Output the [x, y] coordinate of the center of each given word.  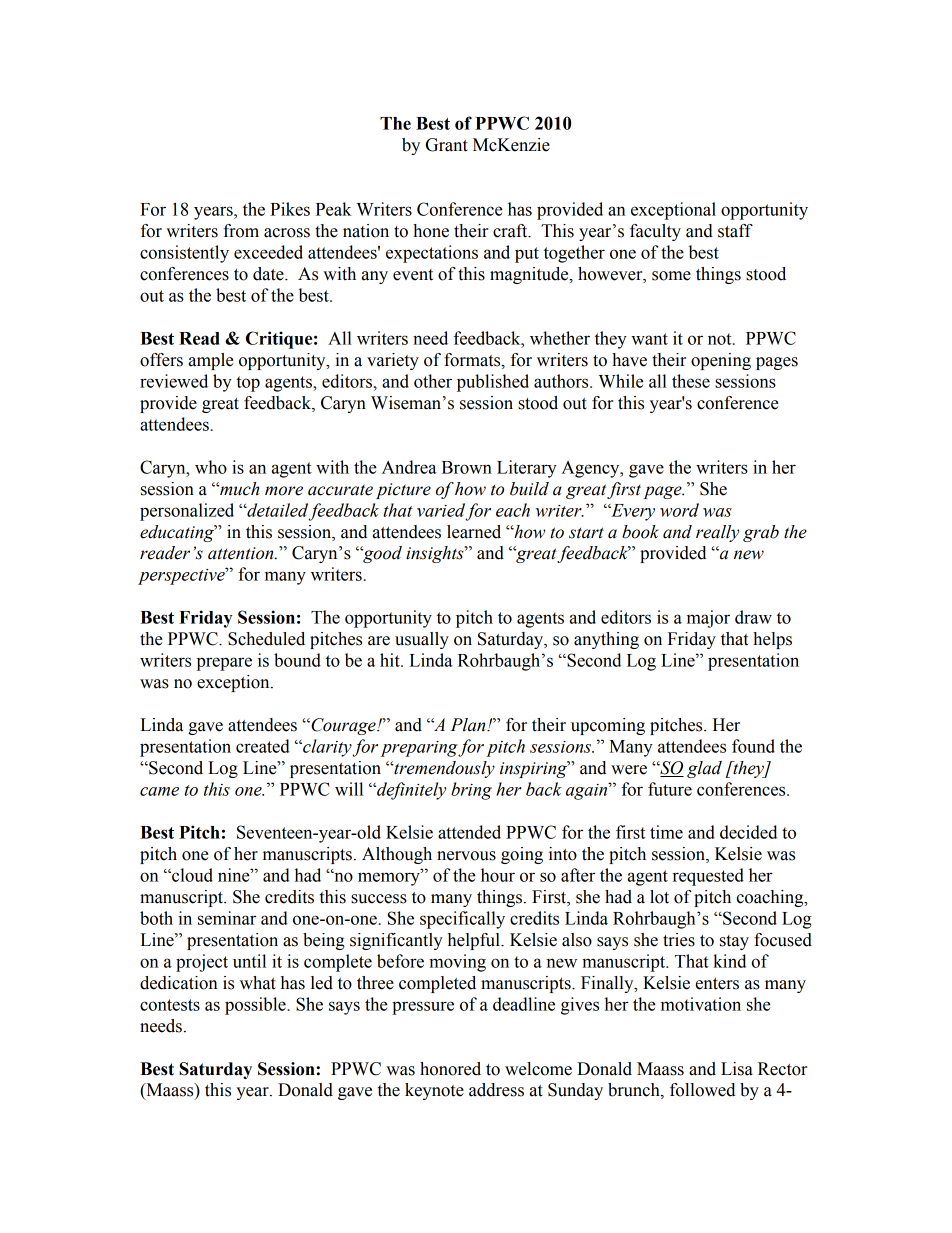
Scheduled [266, 639]
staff [735, 231]
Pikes [290, 209]
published [493, 383]
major [708, 619]
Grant [447, 145]
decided [748, 832]
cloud [191, 875]
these [691, 381]
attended [469, 832]
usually [422, 640]
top [248, 384]
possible [256, 1006]
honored [450, 1069]
